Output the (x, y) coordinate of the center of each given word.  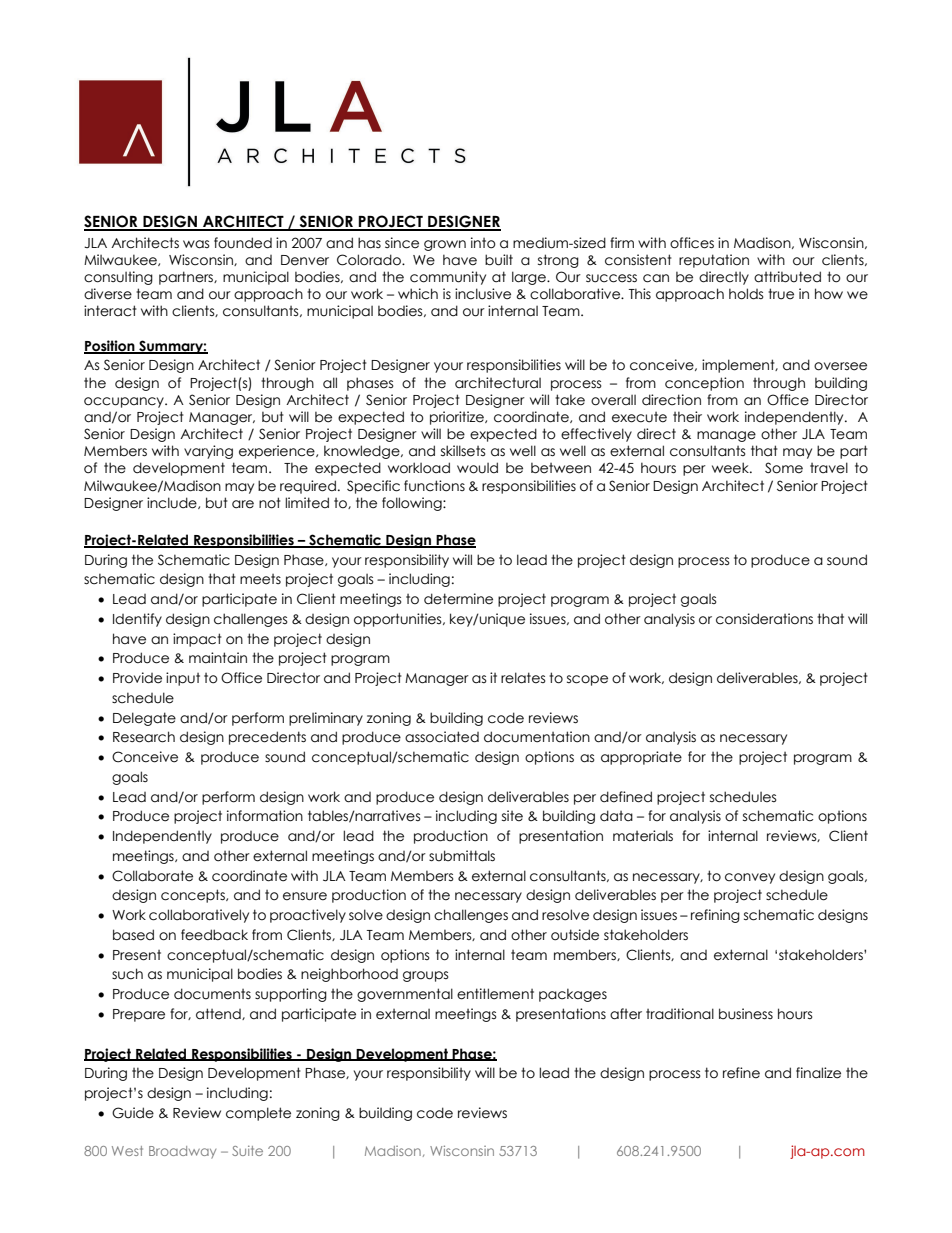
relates (523, 678)
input (183, 679)
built (499, 260)
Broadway (182, 1152)
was (196, 244)
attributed (787, 277)
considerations (764, 619)
